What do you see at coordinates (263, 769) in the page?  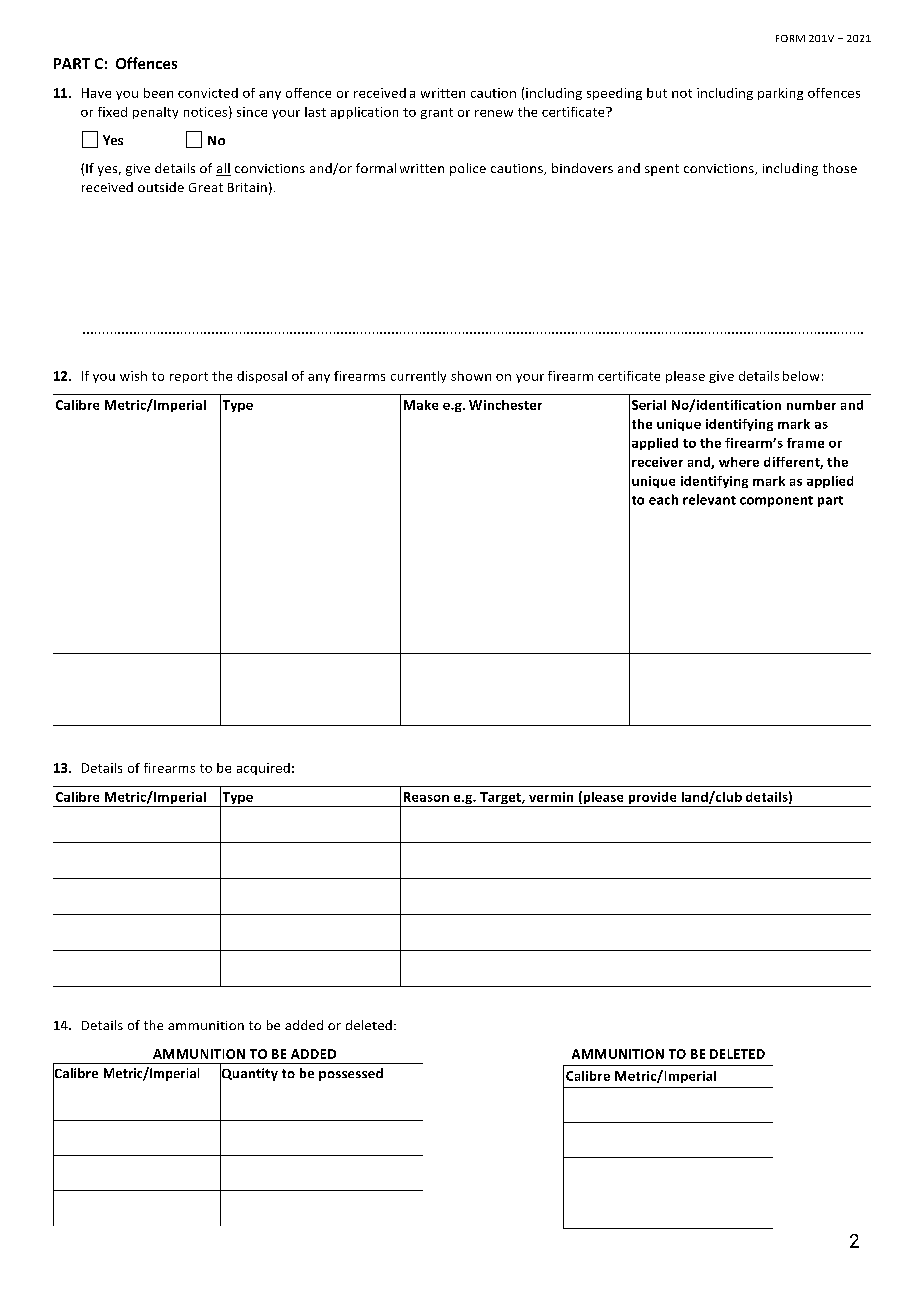 I see `acquired` at bounding box center [263, 769].
